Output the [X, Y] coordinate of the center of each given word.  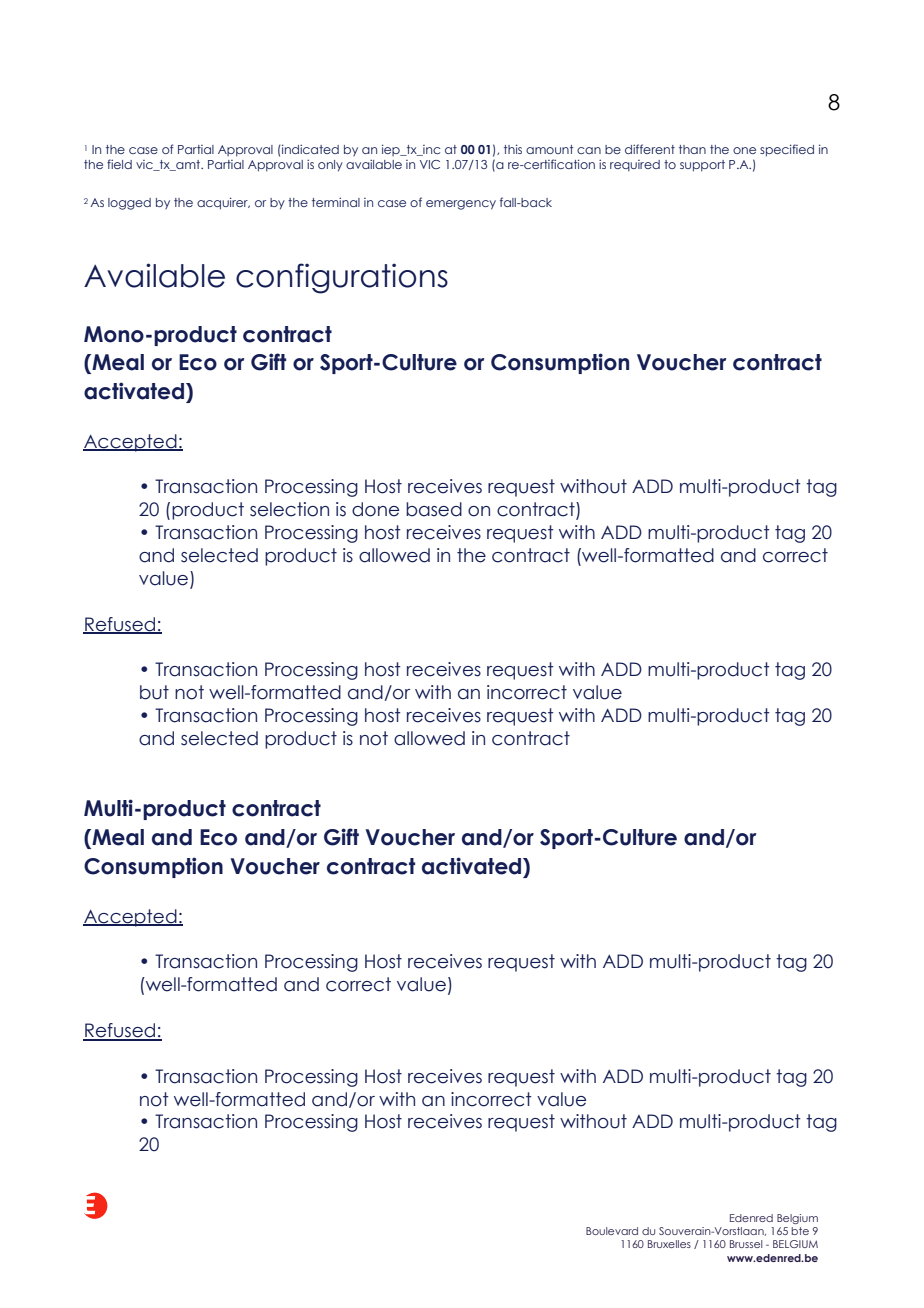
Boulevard [612, 1231]
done [375, 509]
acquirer [223, 203]
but [154, 692]
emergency [461, 205]
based [434, 509]
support [702, 166]
